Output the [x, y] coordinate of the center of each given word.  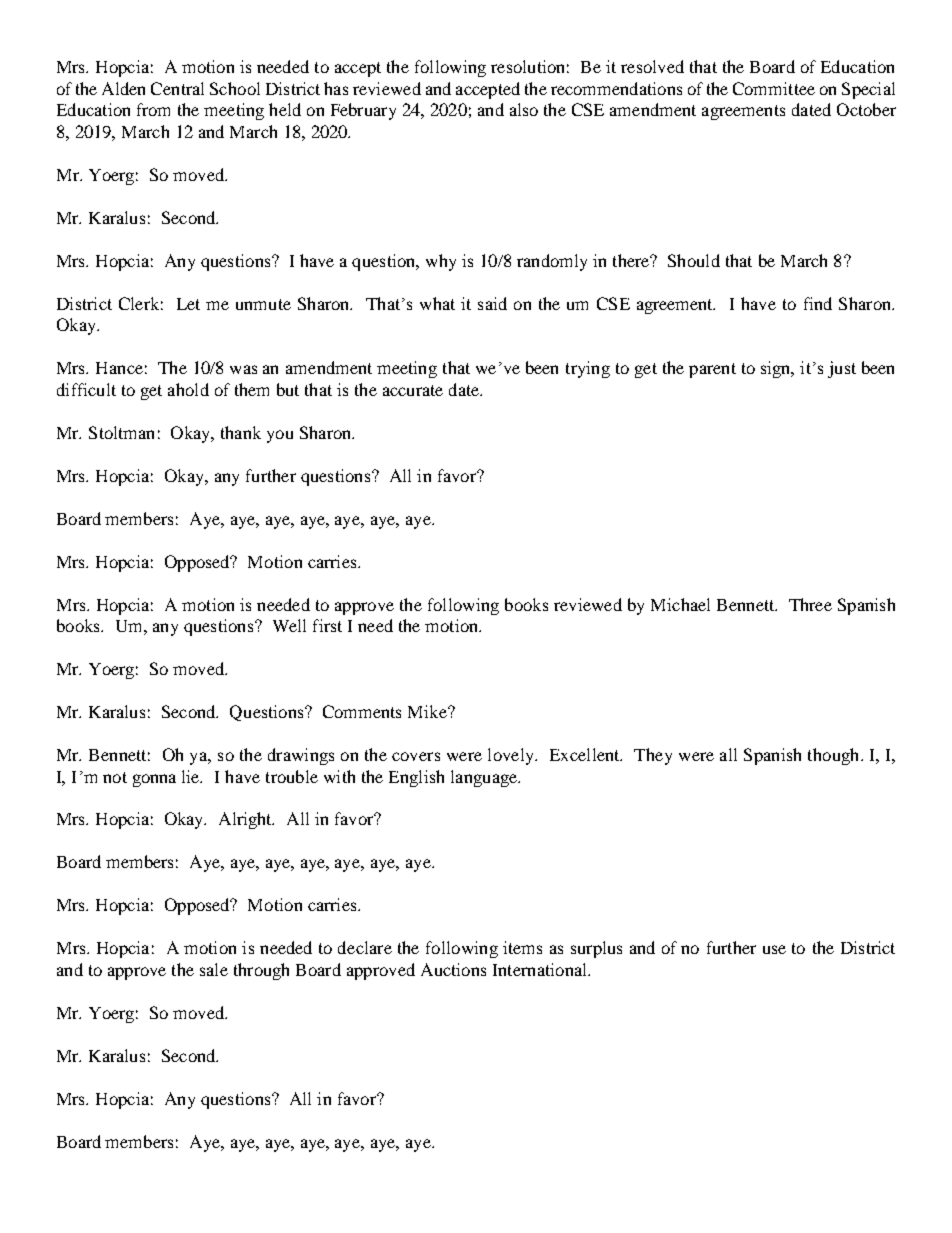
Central [177, 88]
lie [192, 776]
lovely [512, 756]
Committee [774, 88]
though [835, 756]
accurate [413, 390]
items [522, 947]
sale [214, 969]
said [492, 303]
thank [241, 432]
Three [810, 604]
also [524, 109]
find [818, 303]
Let [188, 304]
